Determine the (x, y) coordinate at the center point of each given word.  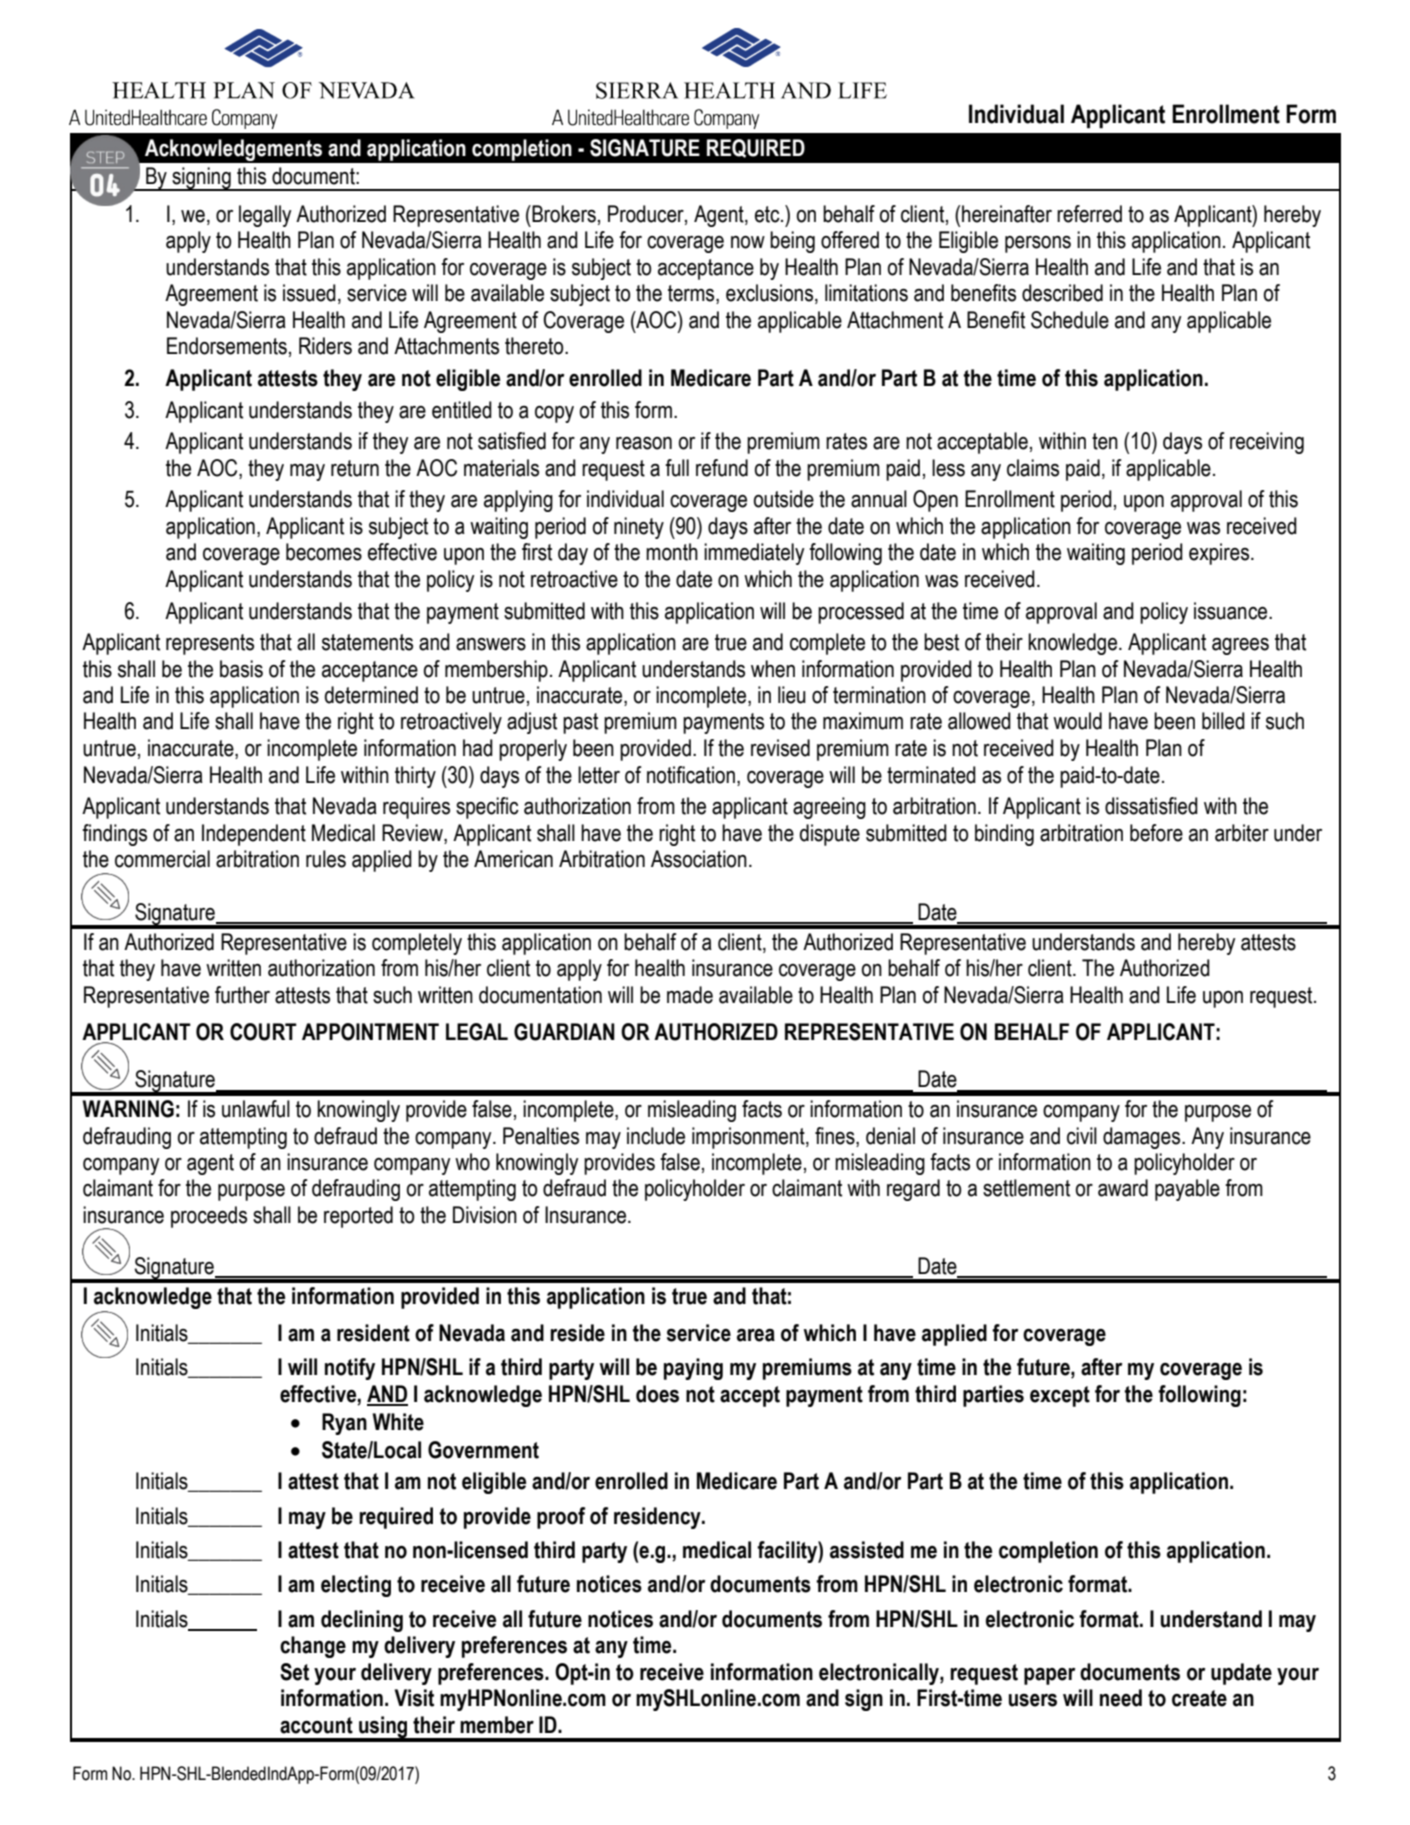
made (690, 995)
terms (692, 294)
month (672, 552)
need (1121, 1698)
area (756, 1335)
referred (1089, 214)
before (1156, 833)
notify (350, 1369)
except (1060, 1396)
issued (309, 293)
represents (210, 644)
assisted (867, 1550)
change (313, 1647)
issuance (1232, 611)
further (242, 995)
